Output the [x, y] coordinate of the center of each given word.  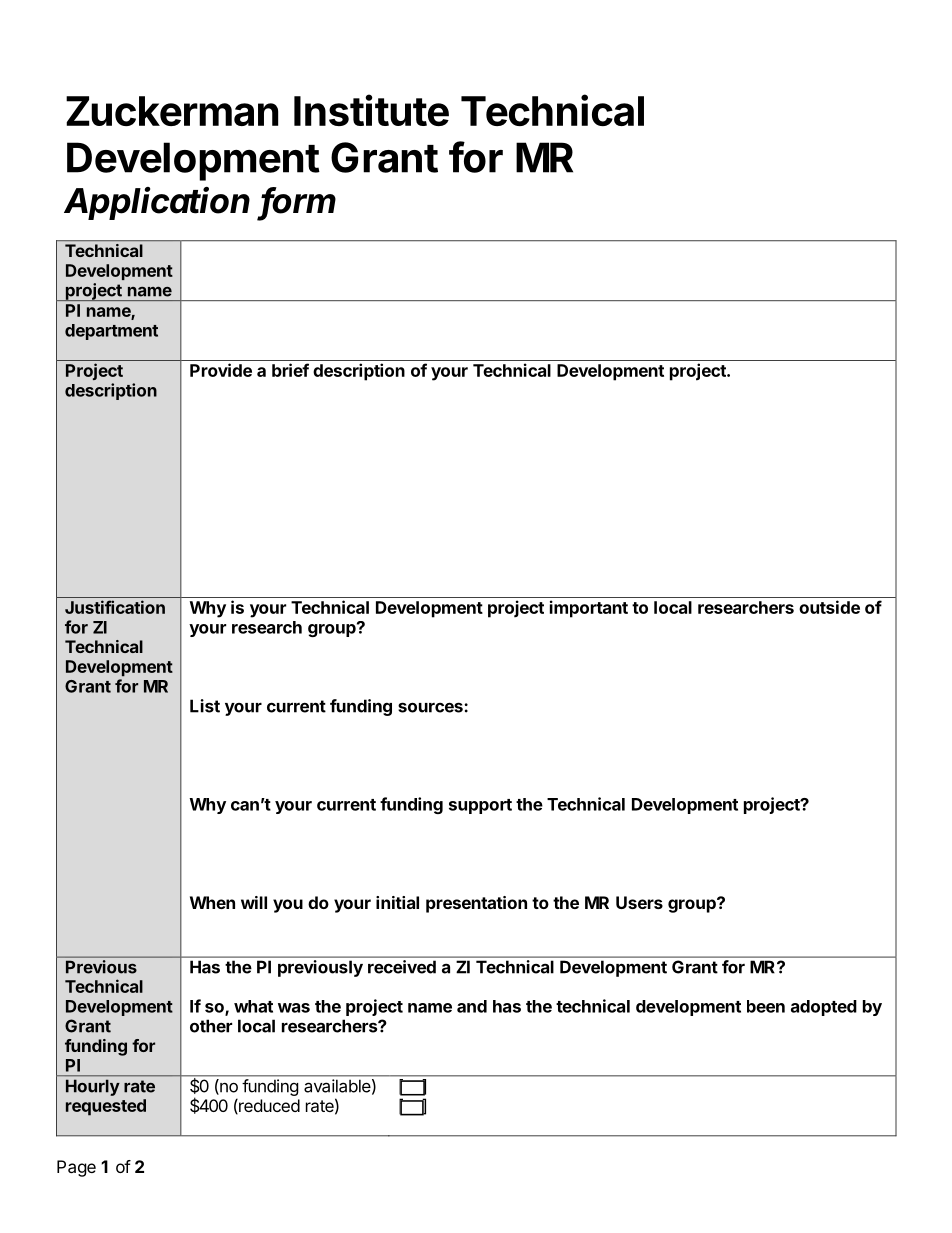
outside [829, 607]
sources [431, 707]
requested [106, 1107]
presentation [476, 904]
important [589, 609]
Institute [371, 110]
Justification [115, 607]
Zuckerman [172, 111]
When [212, 902]
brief [290, 370]
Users [639, 902]
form [298, 201]
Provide [221, 370]
